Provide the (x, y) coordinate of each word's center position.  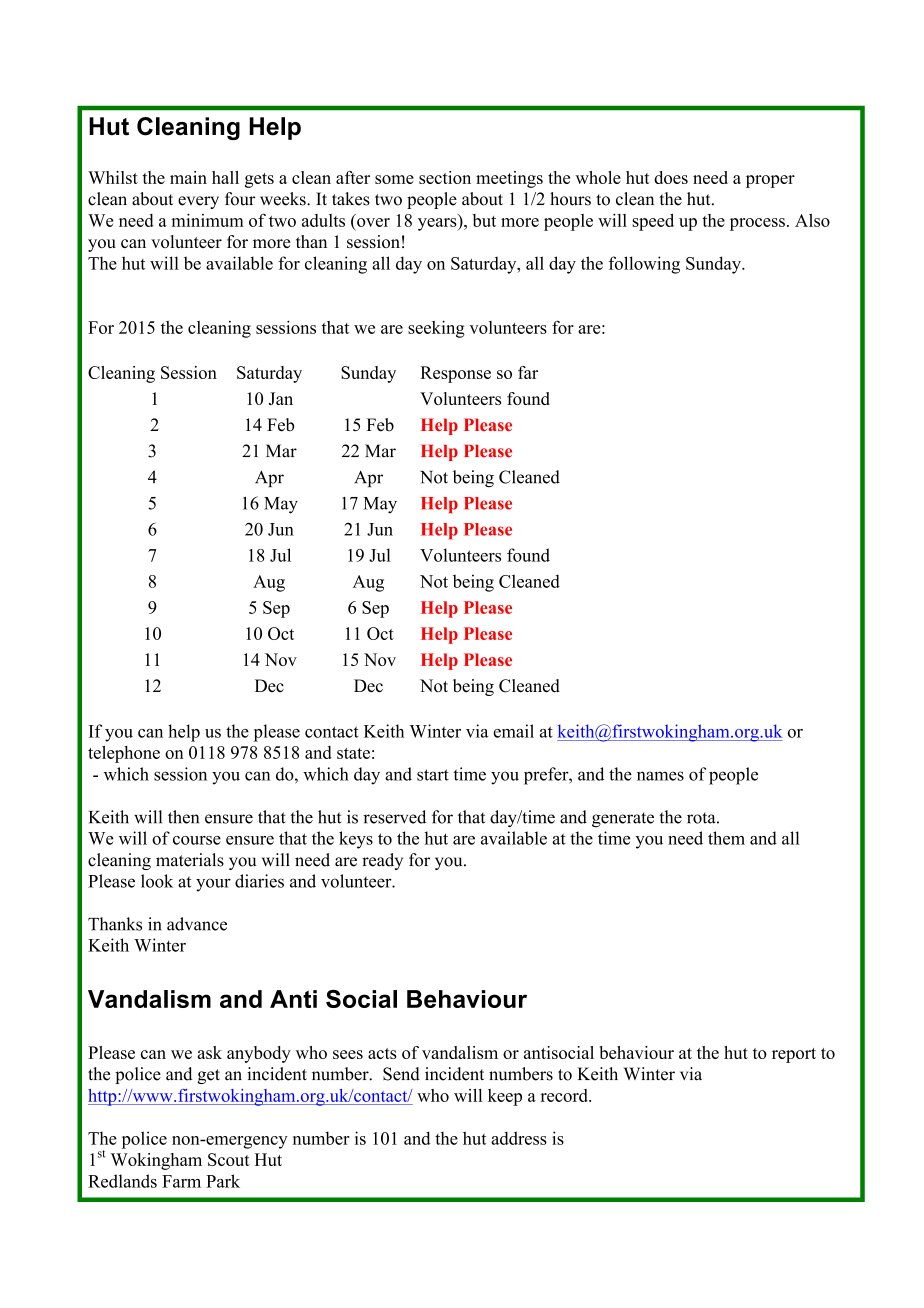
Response (455, 374)
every (198, 202)
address (519, 1138)
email (514, 731)
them (726, 838)
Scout (229, 1159)
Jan (281, 398)
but (484, 220)
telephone (124, 754)
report (794, 1055)
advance (197, 924)
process (757, 224)
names (660, 776)
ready (382, 861)
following (644, 265)
